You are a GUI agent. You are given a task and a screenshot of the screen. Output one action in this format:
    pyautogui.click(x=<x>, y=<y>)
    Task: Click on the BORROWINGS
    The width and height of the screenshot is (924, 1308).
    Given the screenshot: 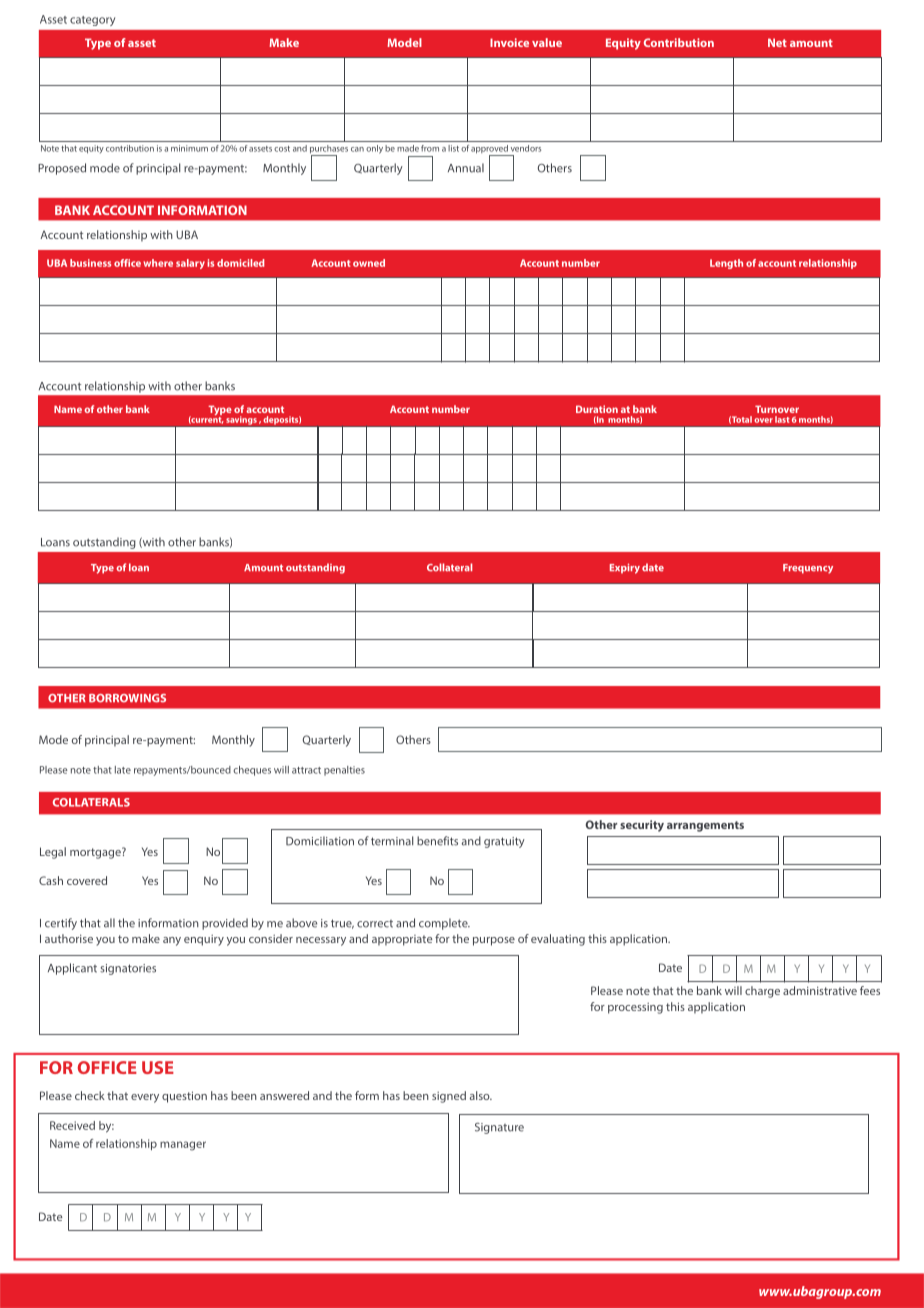 What is the action you would take?
    pyautogui.click(x=127, y=698)
